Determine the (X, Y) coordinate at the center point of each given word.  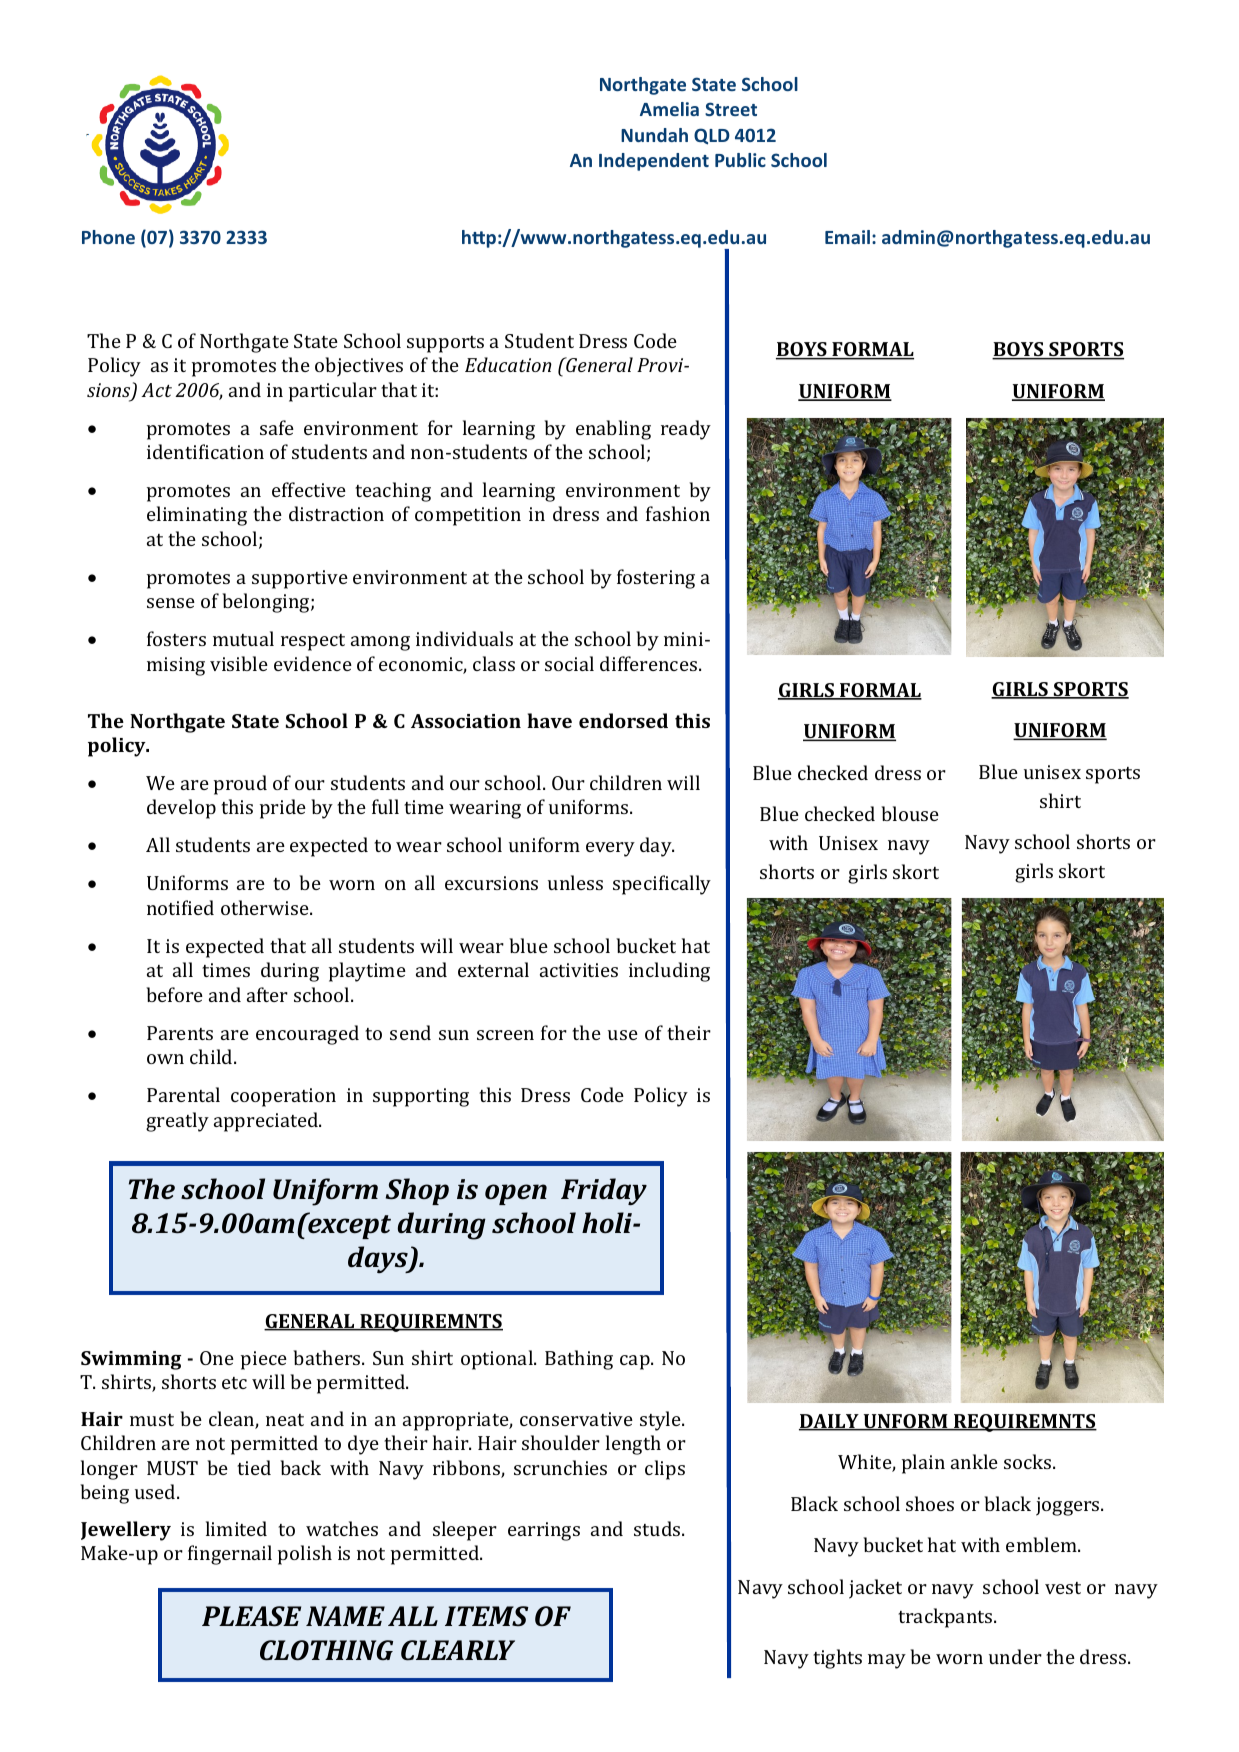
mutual (243, 638)
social (569, 663)
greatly (177, 1122)
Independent (654, 162)
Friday (604, 1192)
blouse (910, 813)
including (669, 972)
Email (847, 237)
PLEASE (251, 1616)
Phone (108, 237)
